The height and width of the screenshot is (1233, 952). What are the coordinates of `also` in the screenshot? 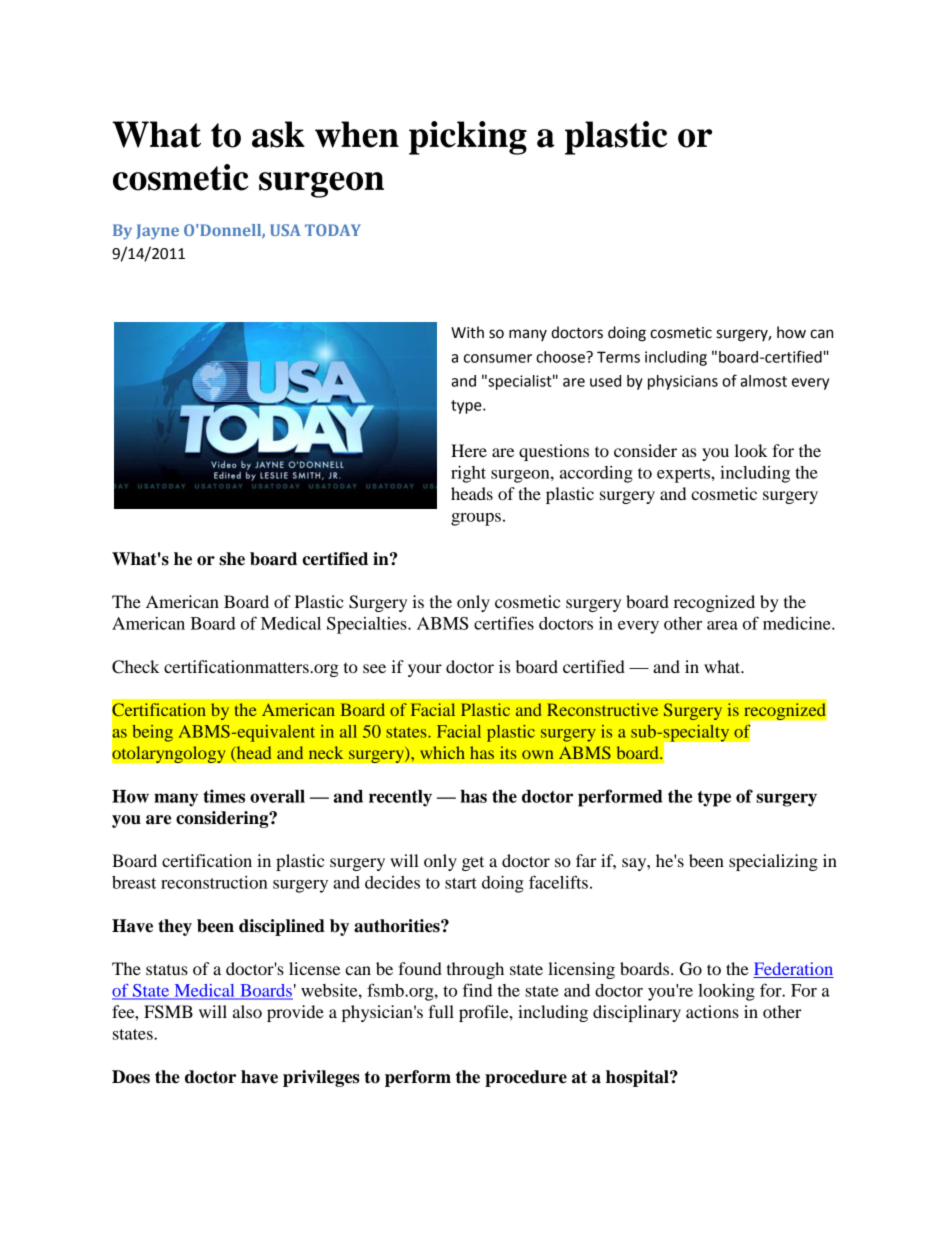 It's located at (247, 1011).
